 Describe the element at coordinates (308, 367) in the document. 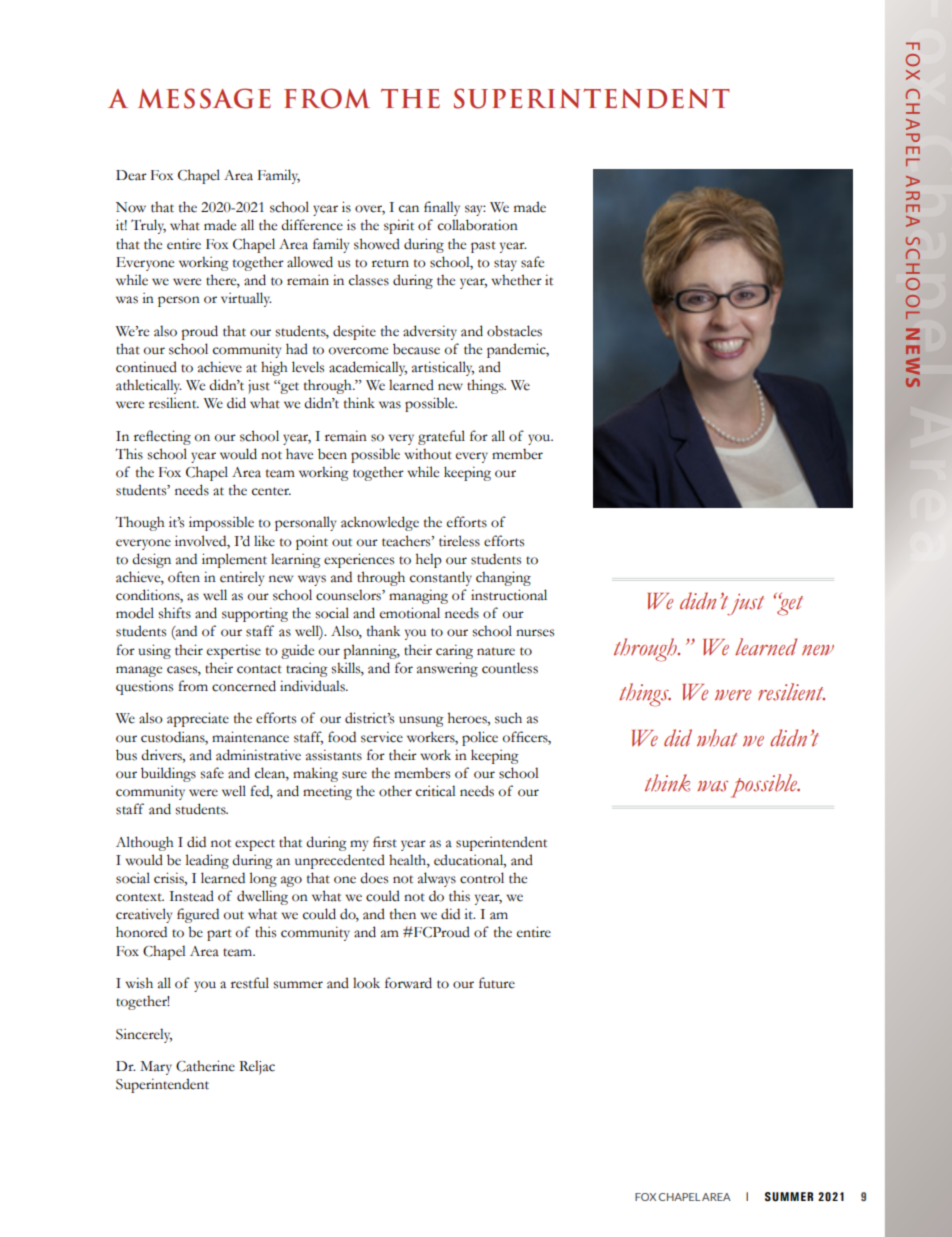

I see `levels` at that location.
